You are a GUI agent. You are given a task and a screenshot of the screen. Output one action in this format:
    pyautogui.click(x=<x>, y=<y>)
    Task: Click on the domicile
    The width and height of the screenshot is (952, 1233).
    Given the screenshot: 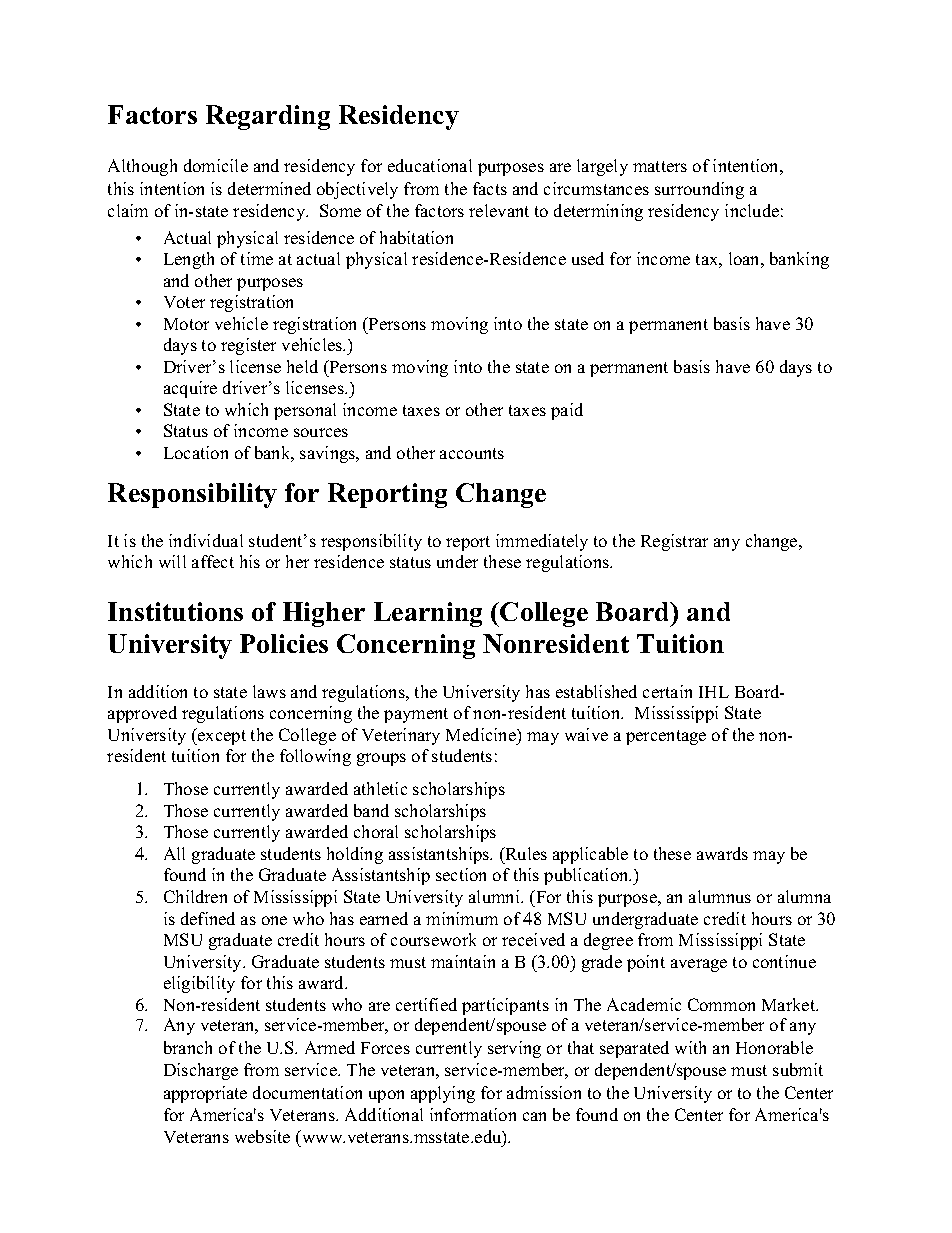 What is the action you would take?
    pyautogui.click(x=216, y=165)
